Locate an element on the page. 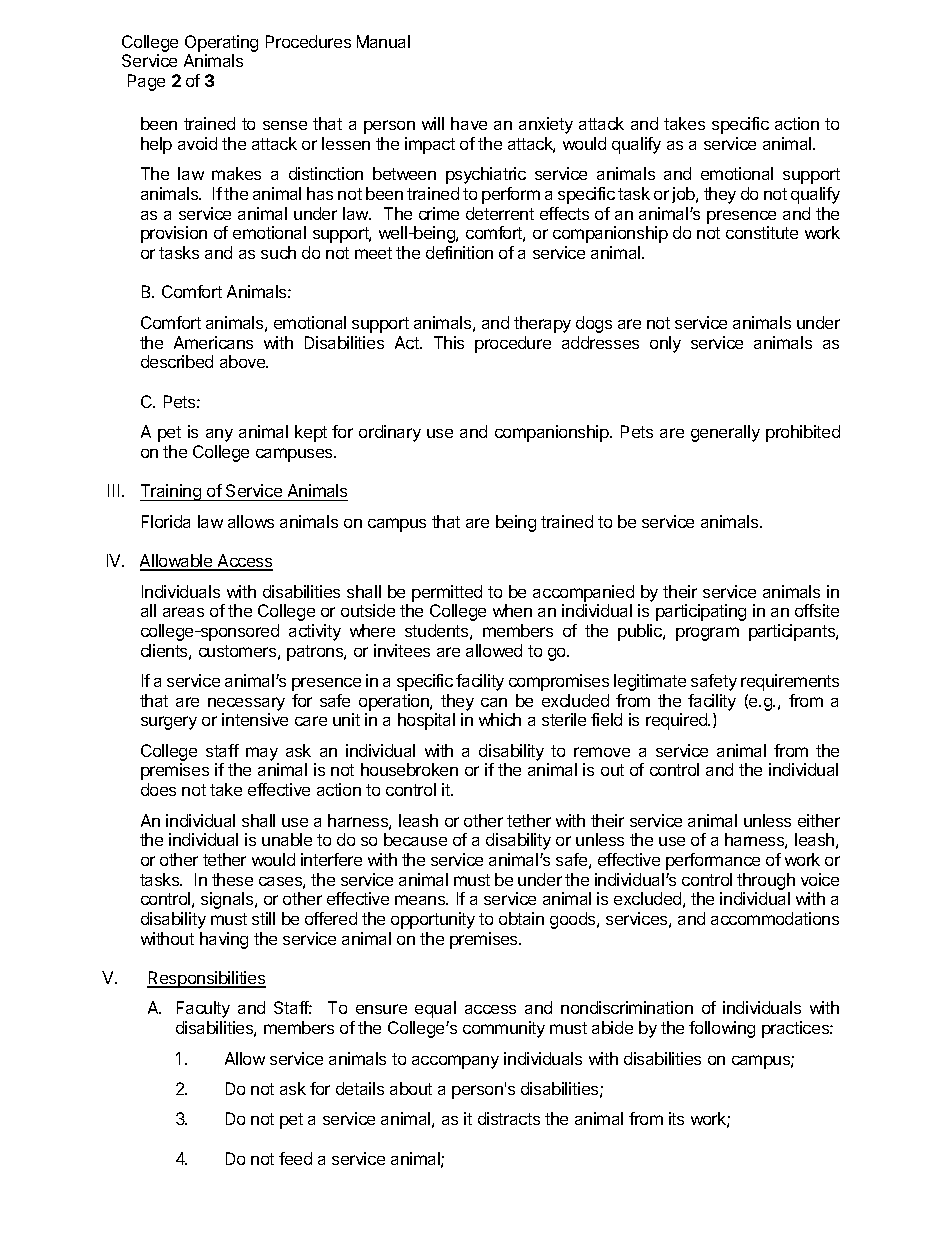  feed is located at coordinates (295, 1158).
